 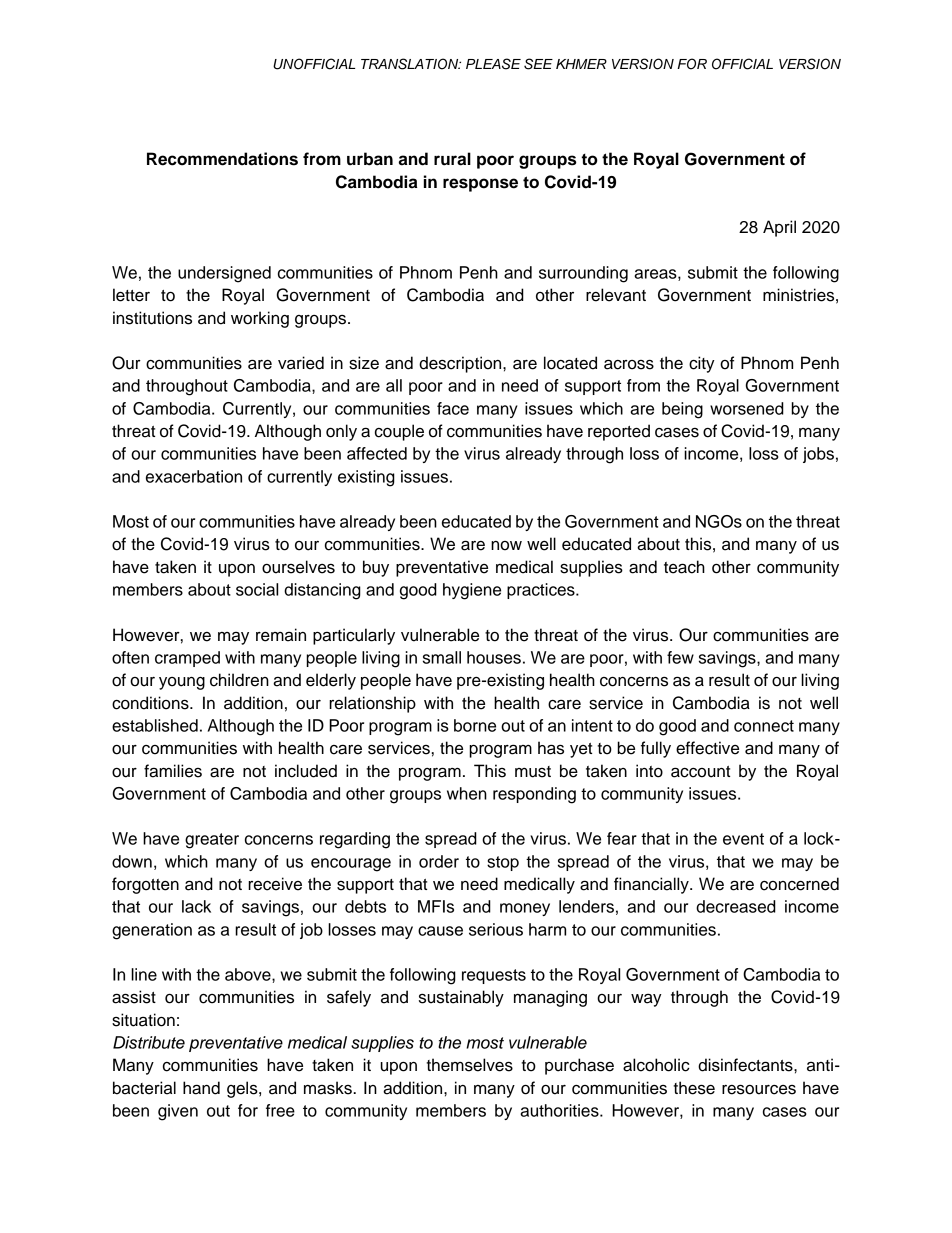 What do you see at coordinates (702, 364) in the page?
I see `city` at bounding box center [702, 364].
